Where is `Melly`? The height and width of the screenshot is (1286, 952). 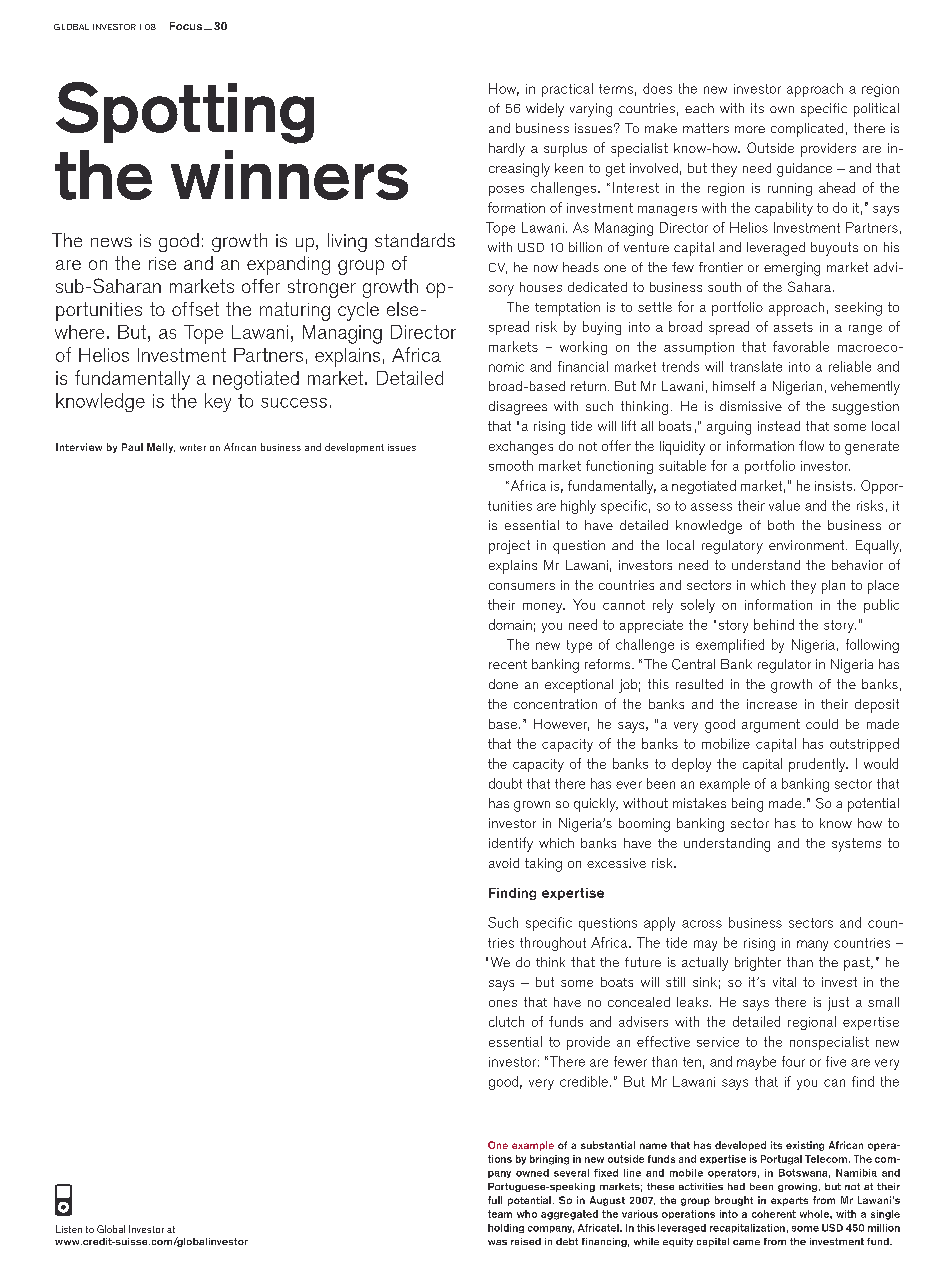
Melly is located at coordinates (161, 448).
